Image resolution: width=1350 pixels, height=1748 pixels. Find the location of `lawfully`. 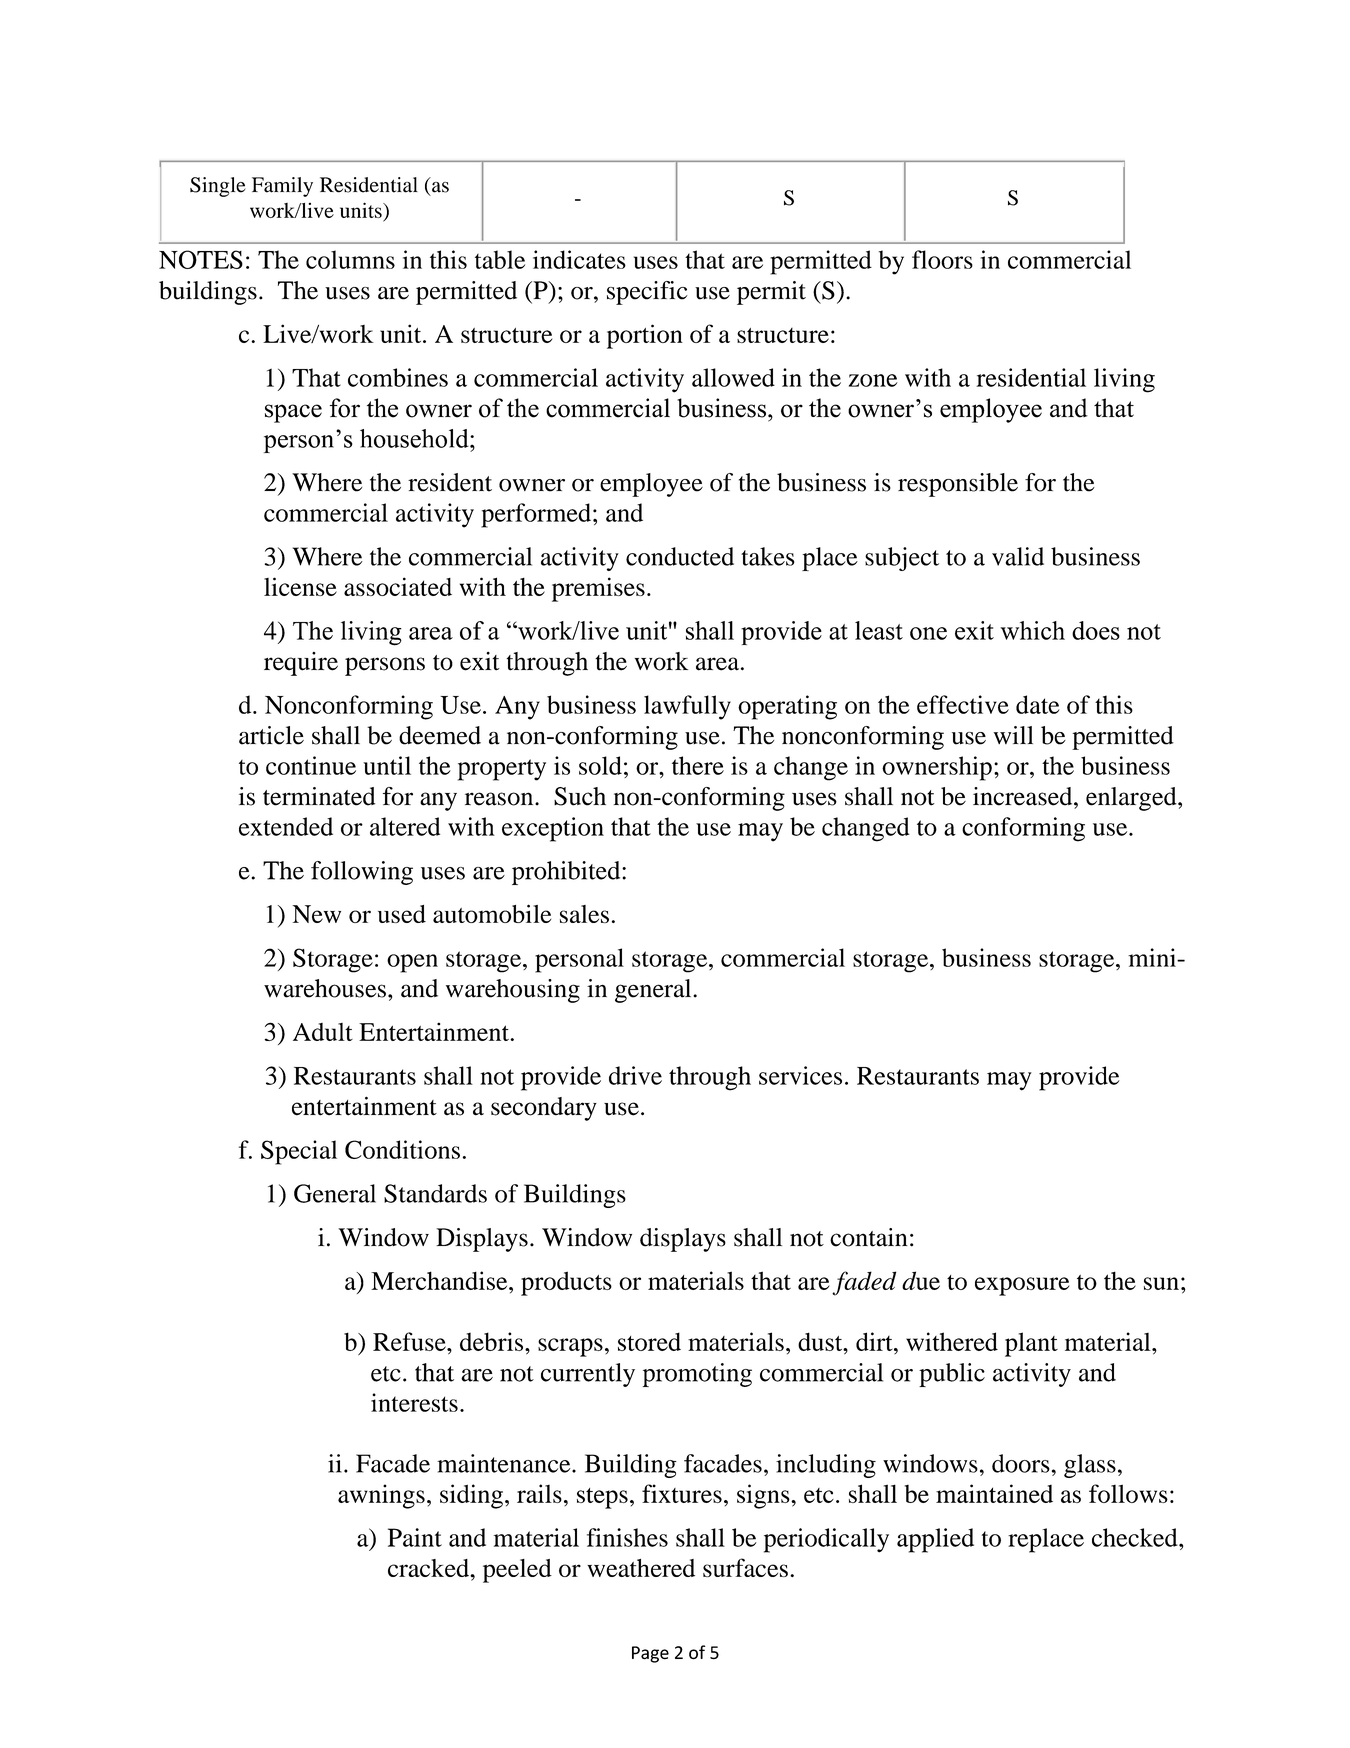

lawfully is located at coordinates (687, 707).
